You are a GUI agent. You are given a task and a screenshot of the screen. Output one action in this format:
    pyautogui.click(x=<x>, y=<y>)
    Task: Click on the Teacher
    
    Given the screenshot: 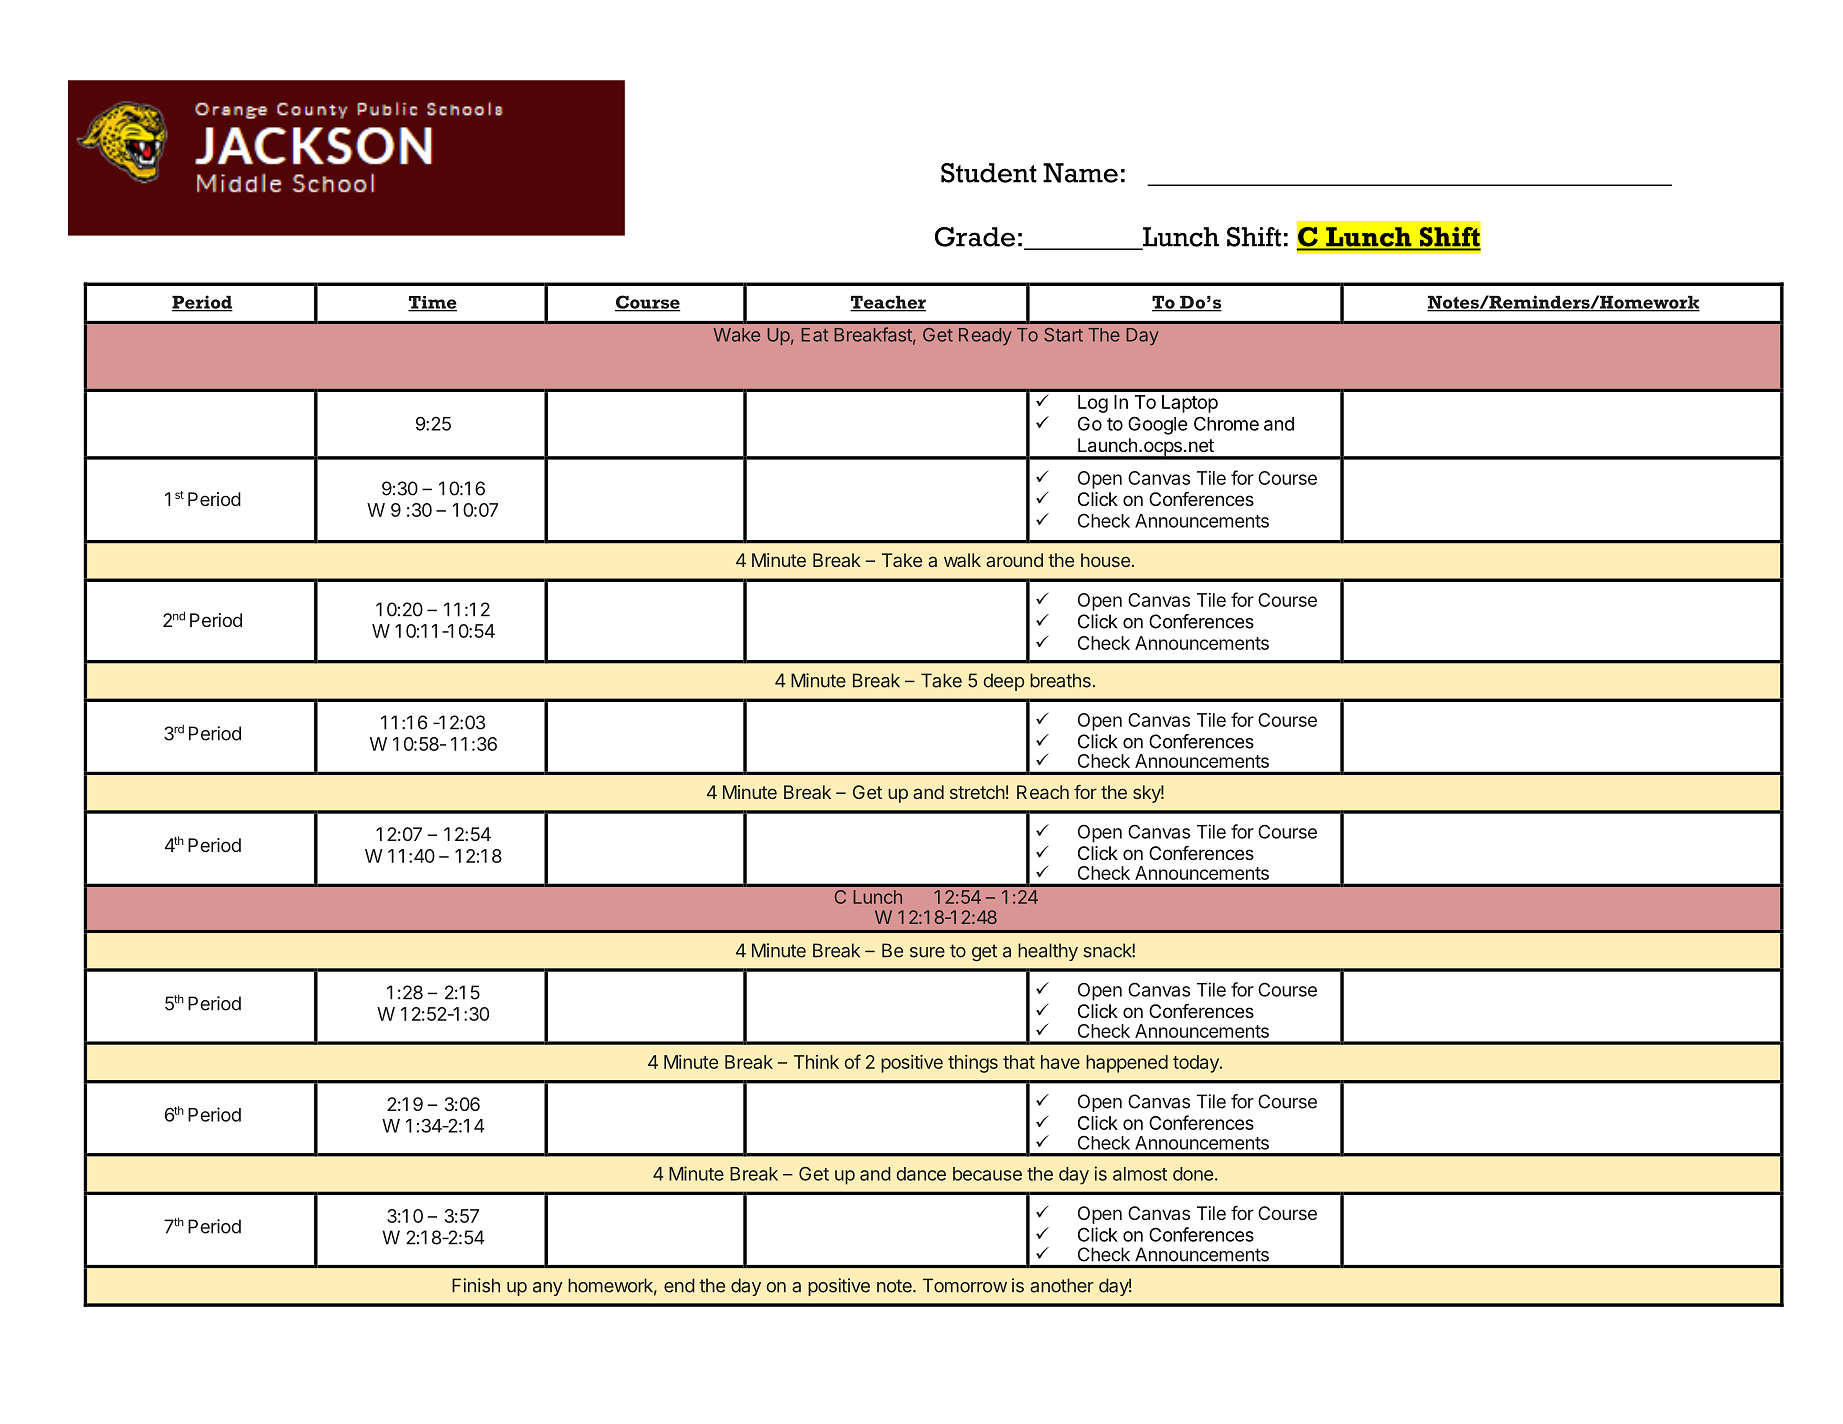 What is the action you would take?
    pyautogui.click(x=888, y=303)
